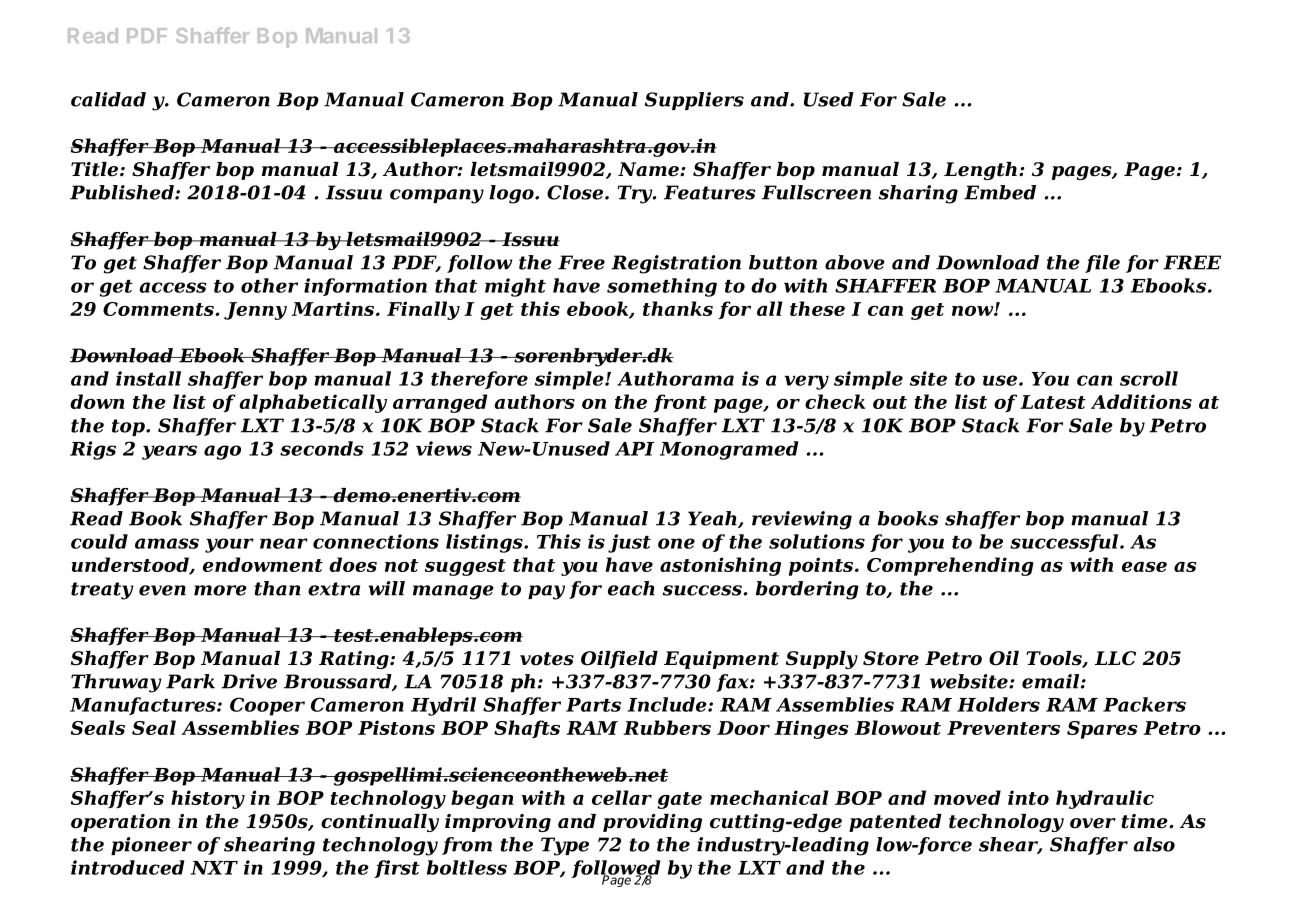  What do you see at coordinates (980, 171) in the page?
I see `Length` at bounding box center [980, 171].
